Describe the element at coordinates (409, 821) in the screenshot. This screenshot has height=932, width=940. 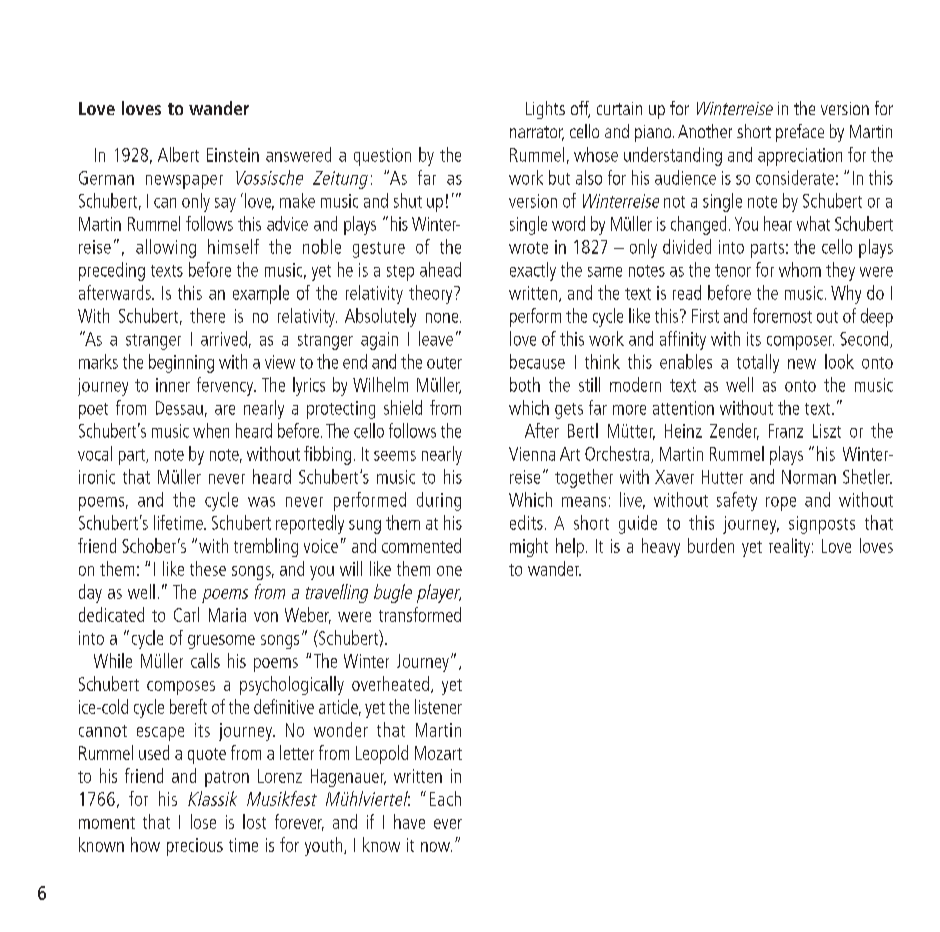
I see `have` at that location.
